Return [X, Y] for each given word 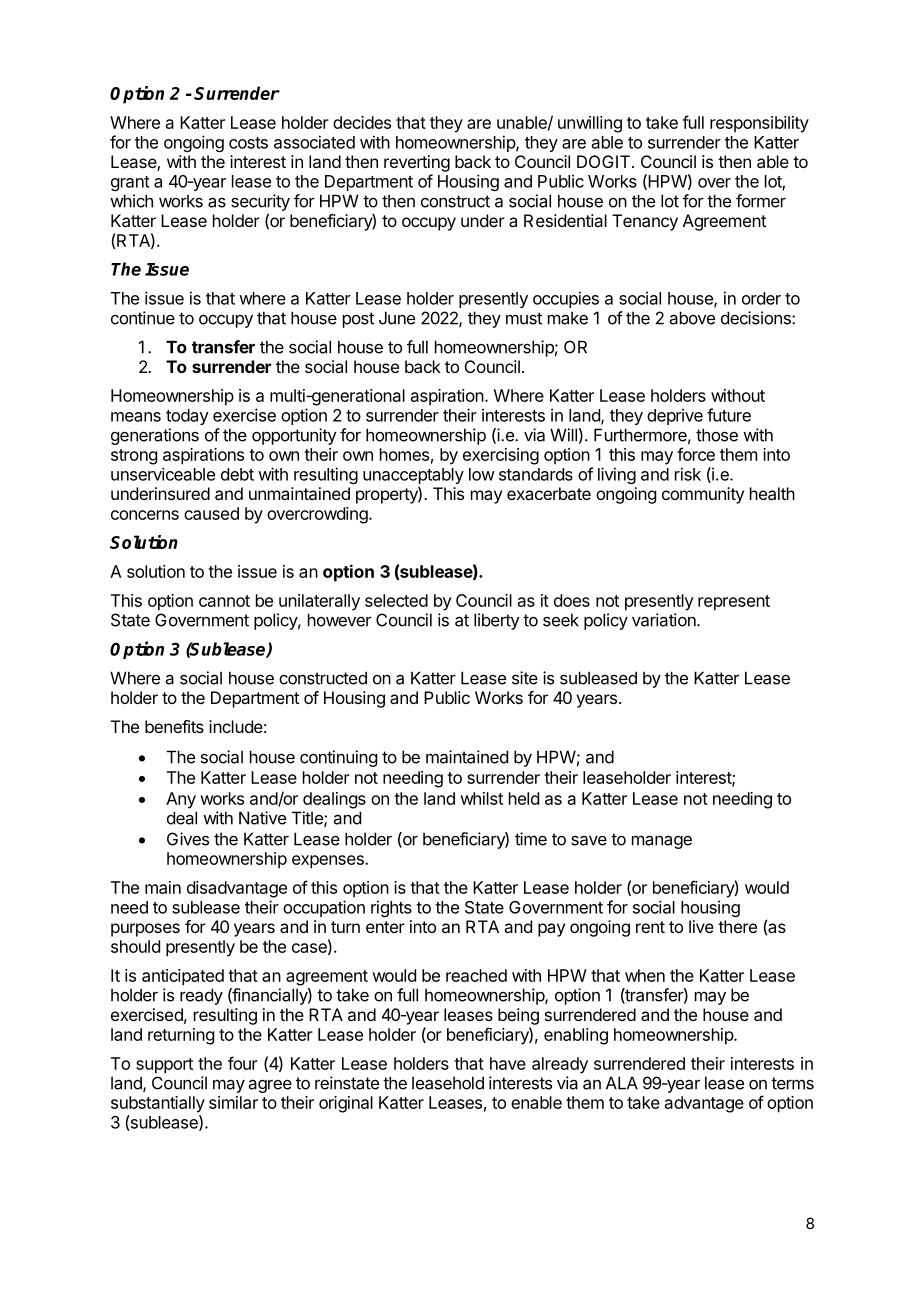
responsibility [759, 124]
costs [248, 143]
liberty [497, 621]
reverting [417, 163]
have [508, 1063]
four [243, 1063]
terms [792, 1083]
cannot [224, 601]
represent [734, 603]
